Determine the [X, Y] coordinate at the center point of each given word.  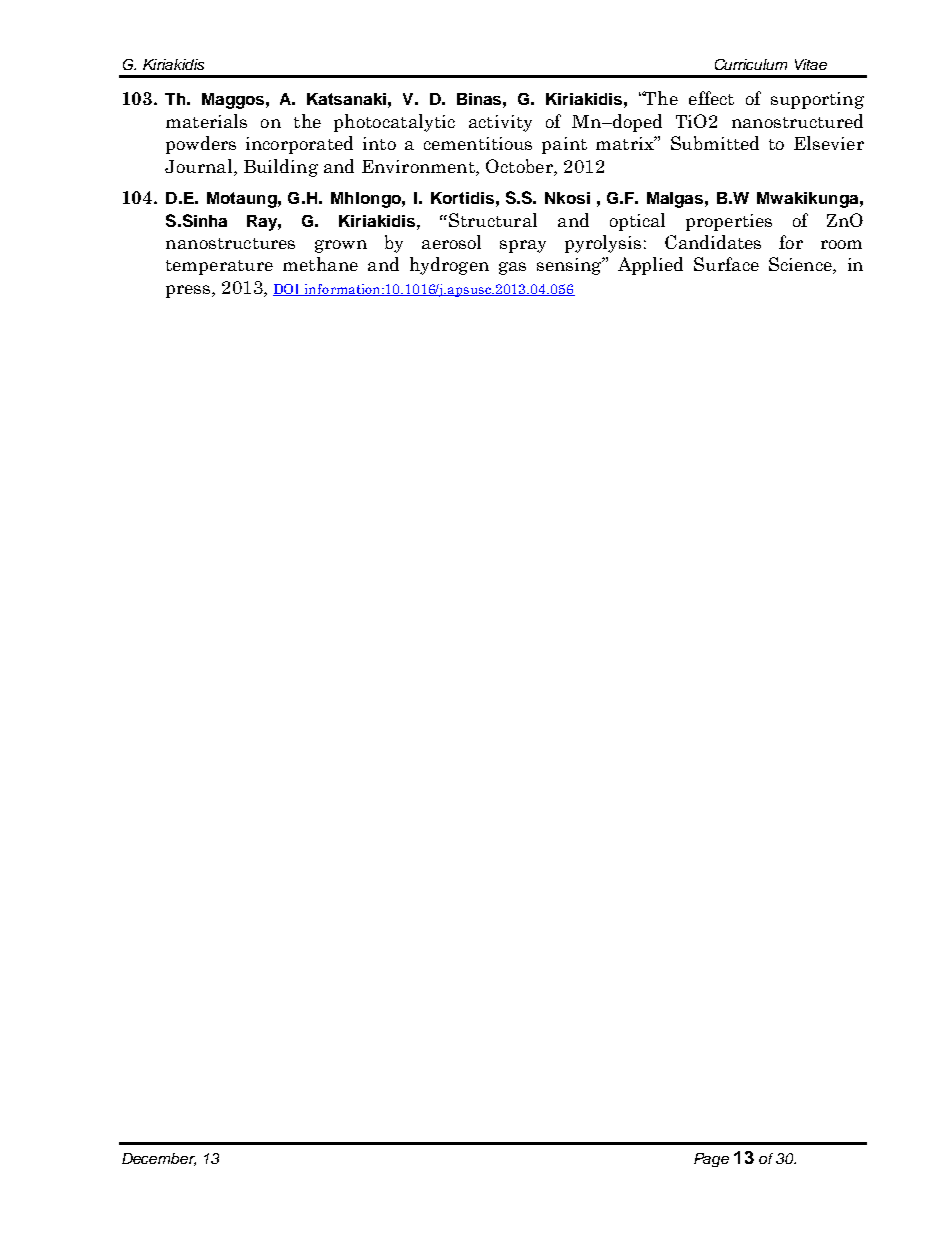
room [841, 244]
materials [206, 121]
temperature [219, 267]
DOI [288, 290]
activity [500, 123]
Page [711, 1160]
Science [801, 265]
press [189, 291]
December [159, 1159]
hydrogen [449, 266]
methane [320, 264]
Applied [650, 266]
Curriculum [751, 64]
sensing [570, 266]
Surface [726, 264]
